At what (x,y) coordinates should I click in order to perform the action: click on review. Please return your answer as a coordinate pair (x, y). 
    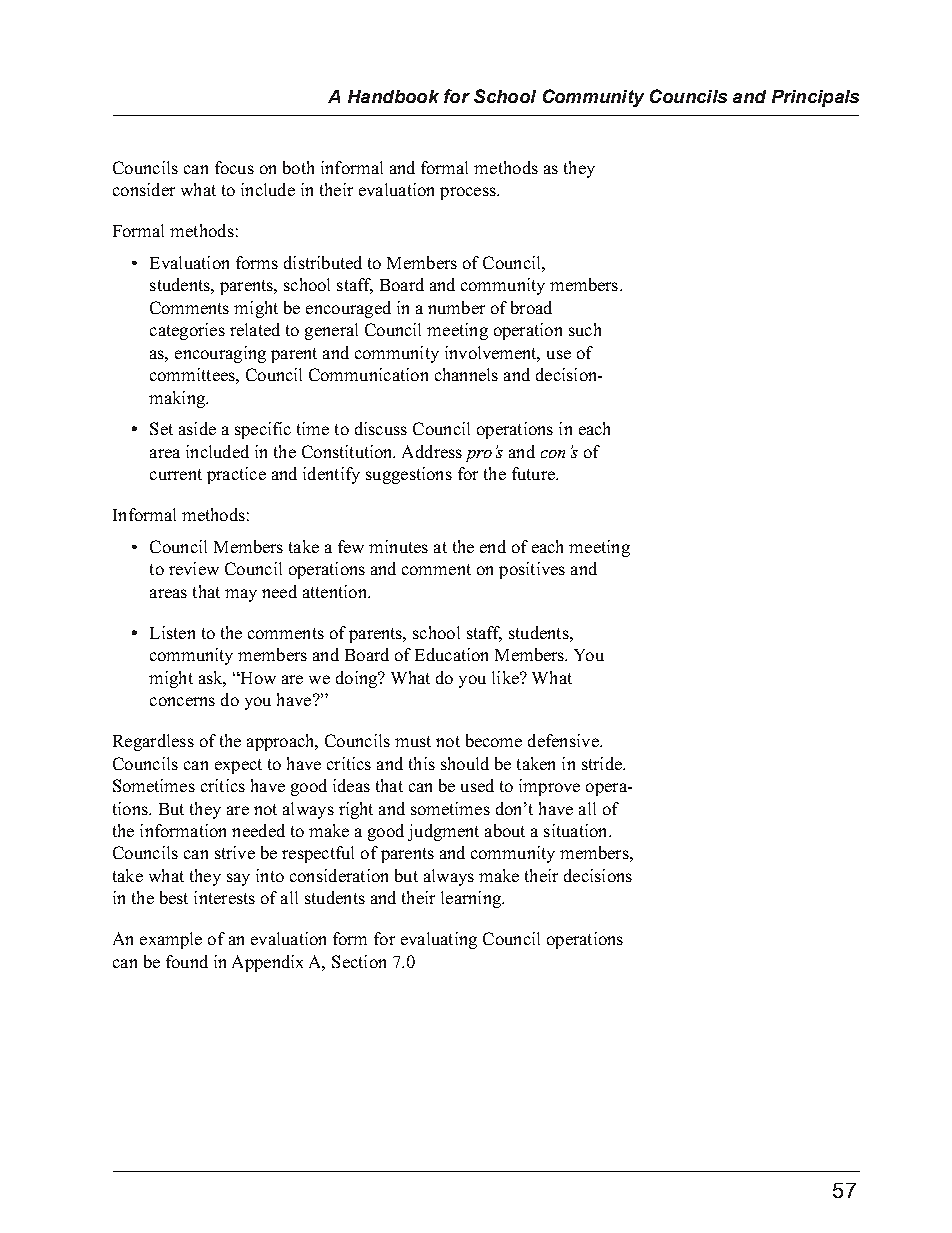
    Looking at the image, I should click on (194, 568).
